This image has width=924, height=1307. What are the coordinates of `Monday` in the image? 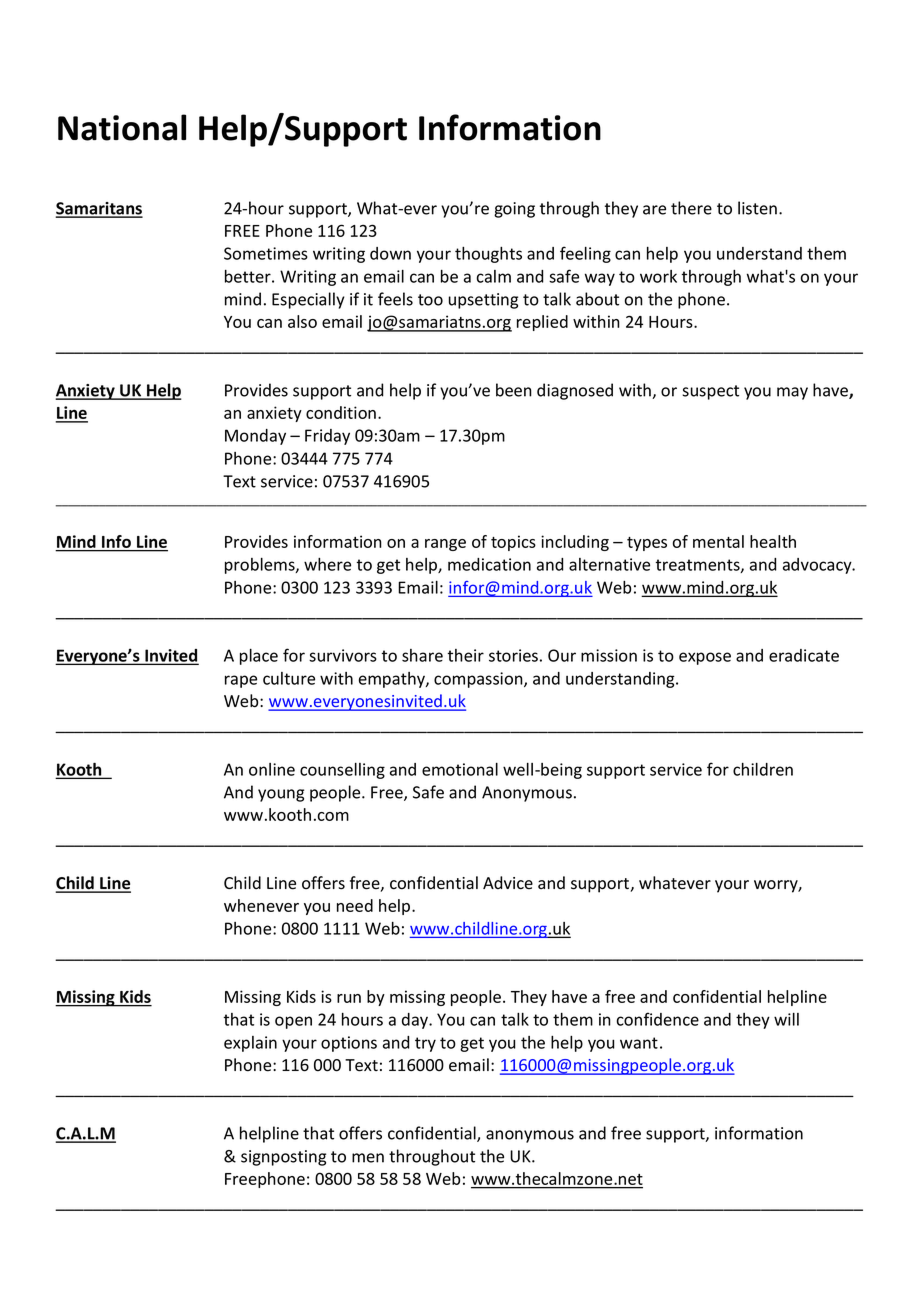 It's located at (255, 437).
